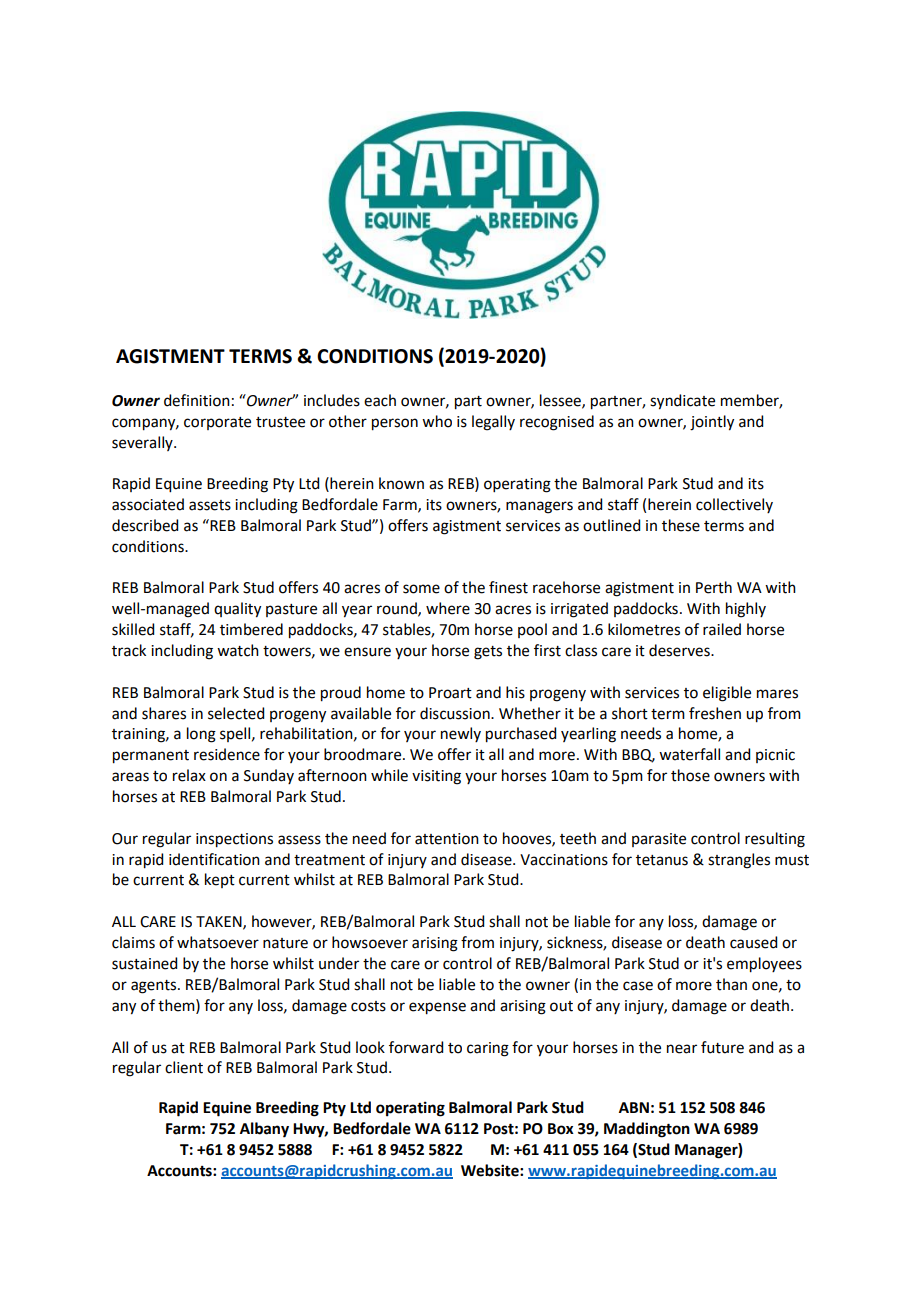 Image resolution: width=924 pixels, height=1308 pixels. I want to click on visiting, so click(436, 777).
